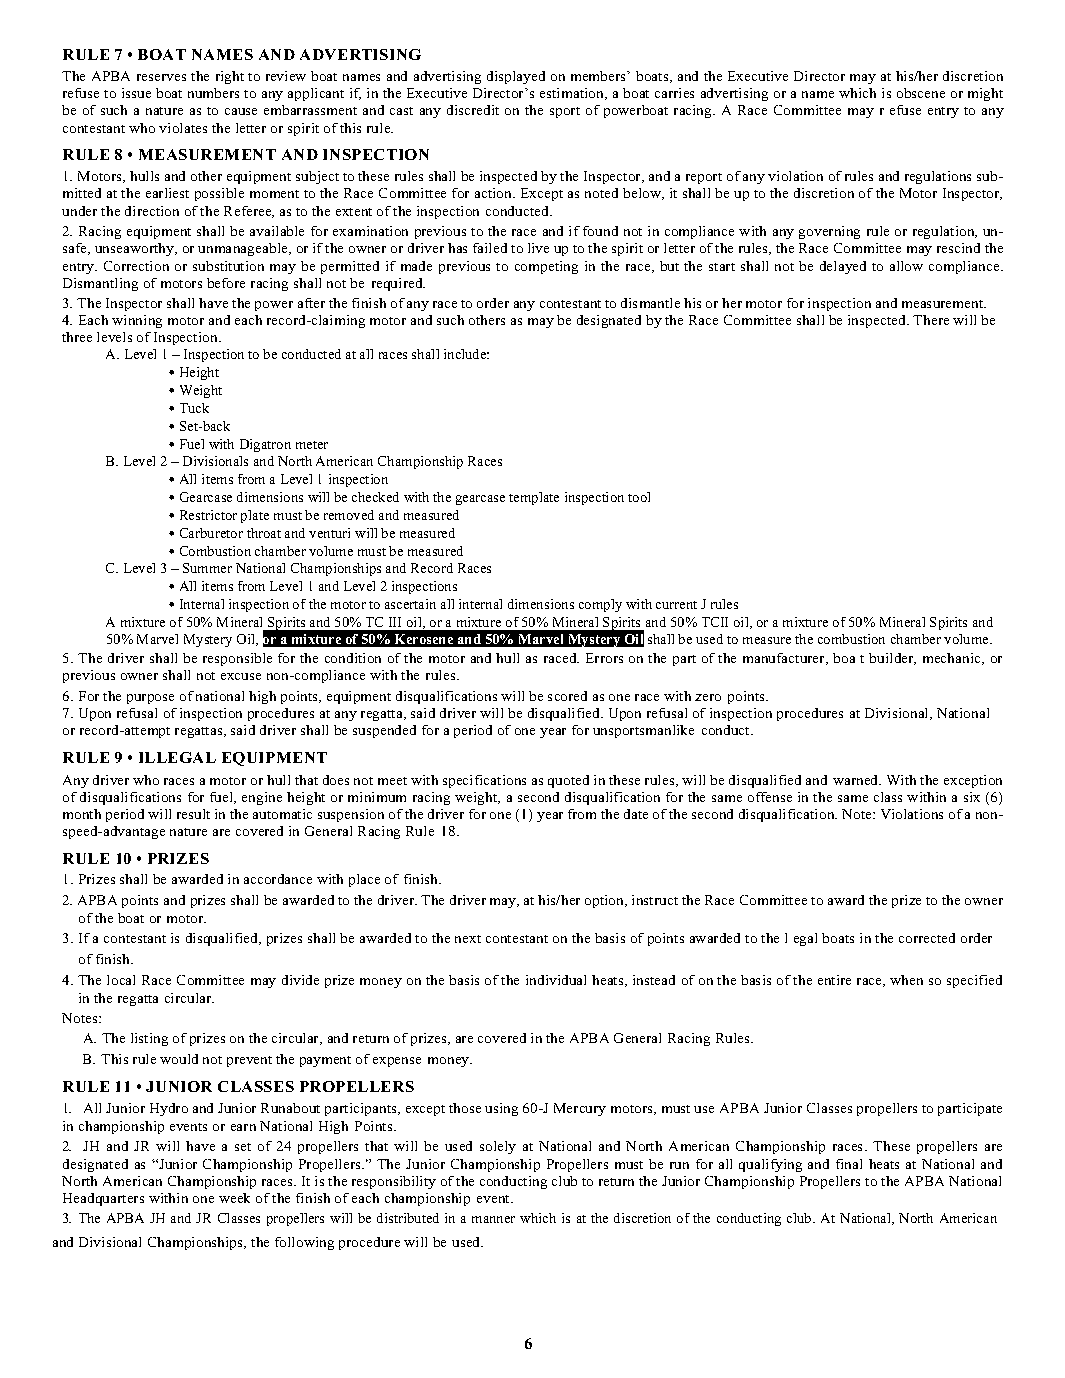 Image resolution: width=1065 pixels, height=1378 pixels. What do you see at coordinates (567, 696) in the screenshot?
I see `scored` at bounding box center [567, 696].
